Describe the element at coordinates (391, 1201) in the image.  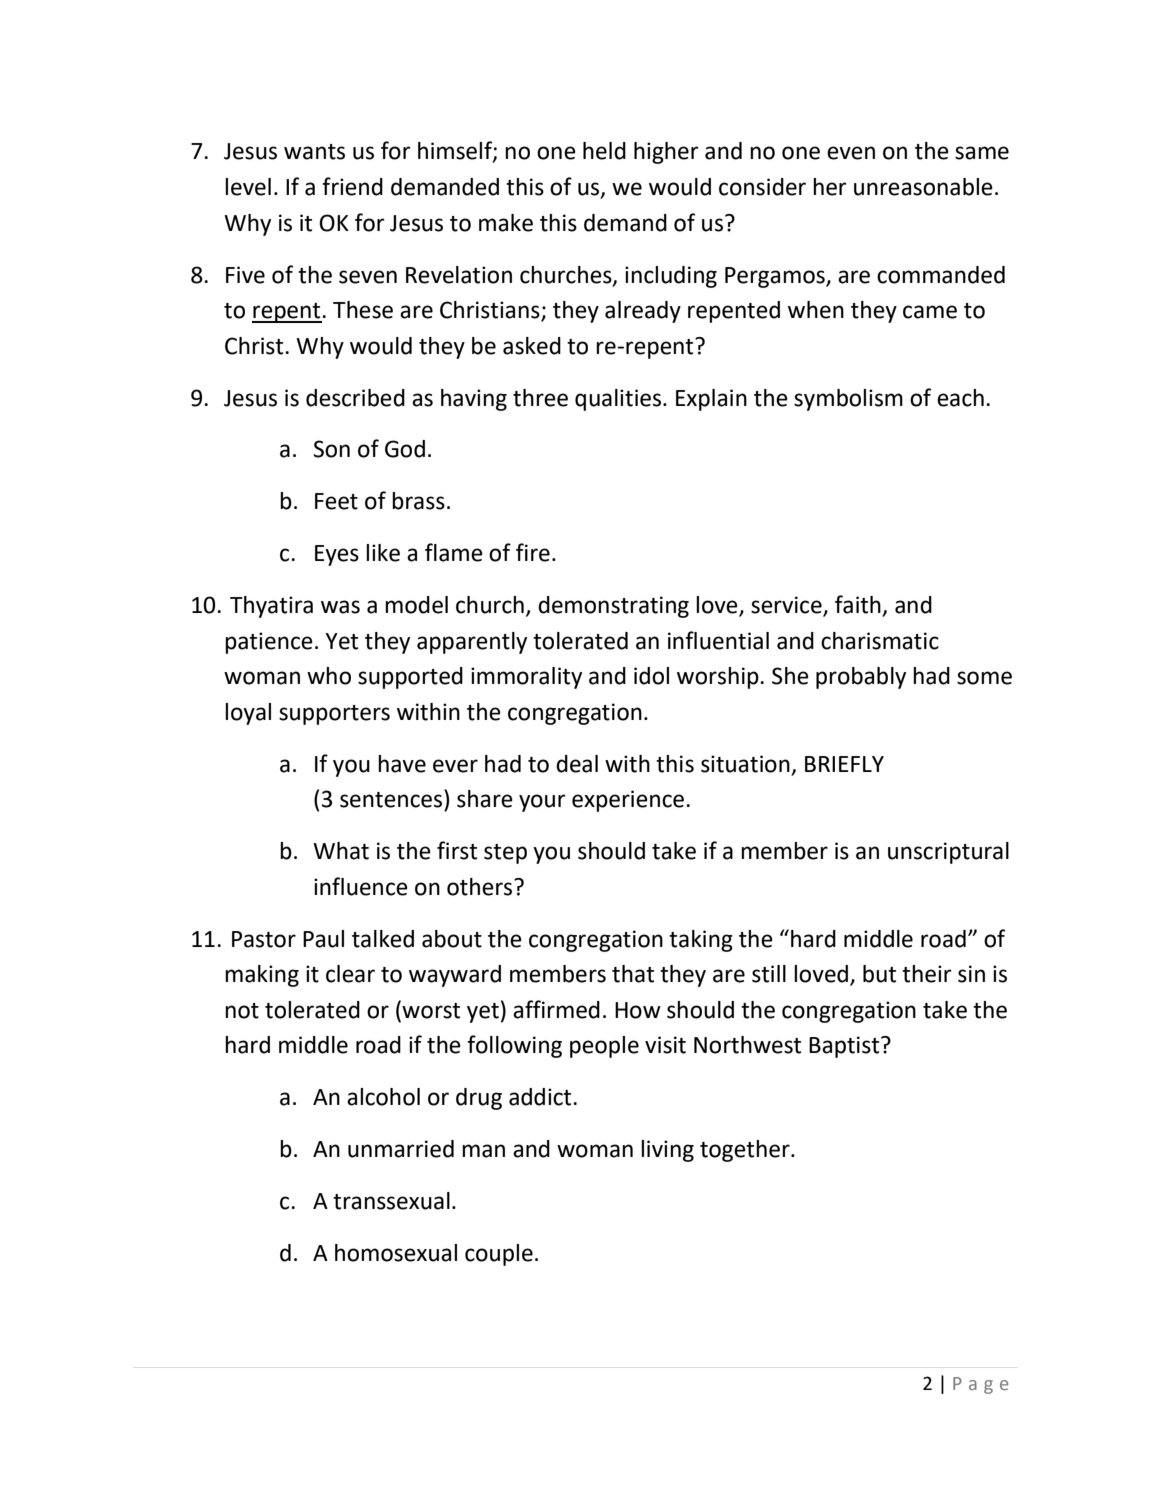
I see `transsexual` at that location.
